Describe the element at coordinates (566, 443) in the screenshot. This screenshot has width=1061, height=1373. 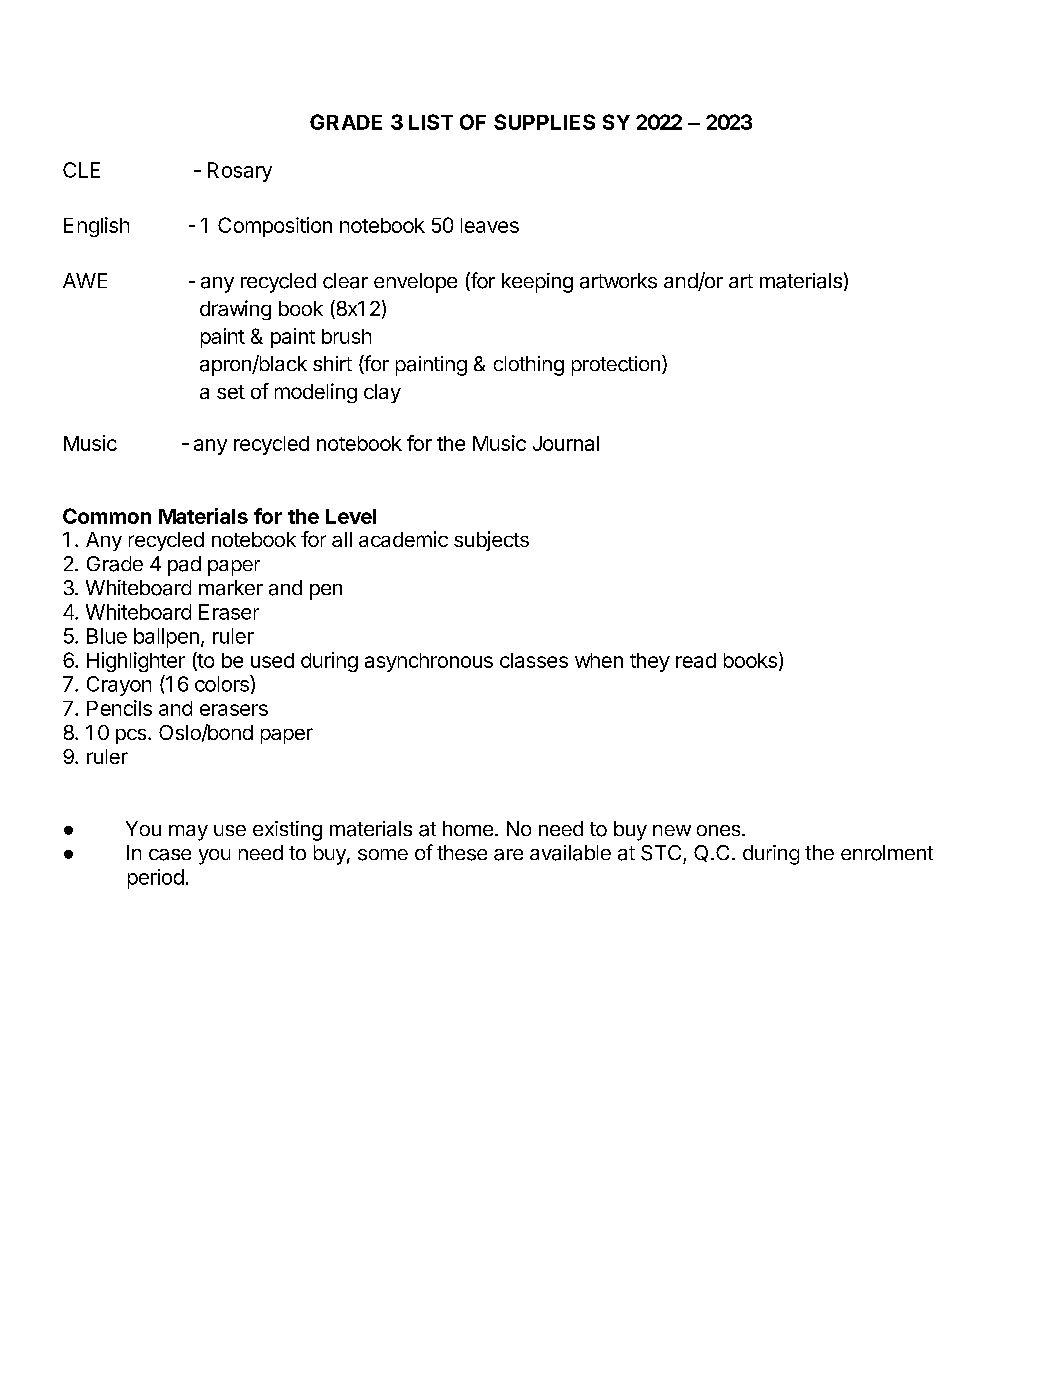
I see `Journal` at that location.
